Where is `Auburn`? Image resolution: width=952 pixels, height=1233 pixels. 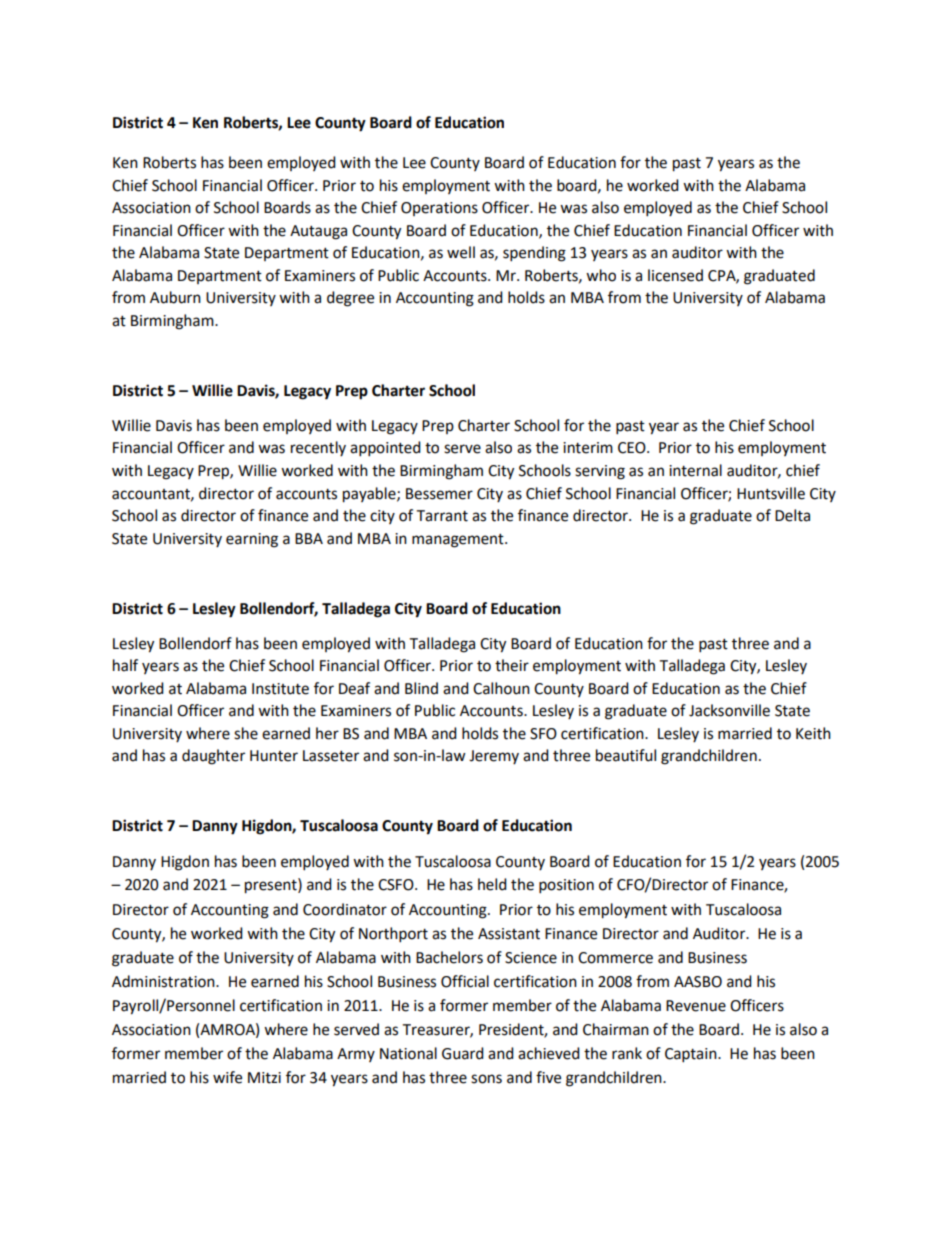
Auburn is located at coordinates (175, 297).
